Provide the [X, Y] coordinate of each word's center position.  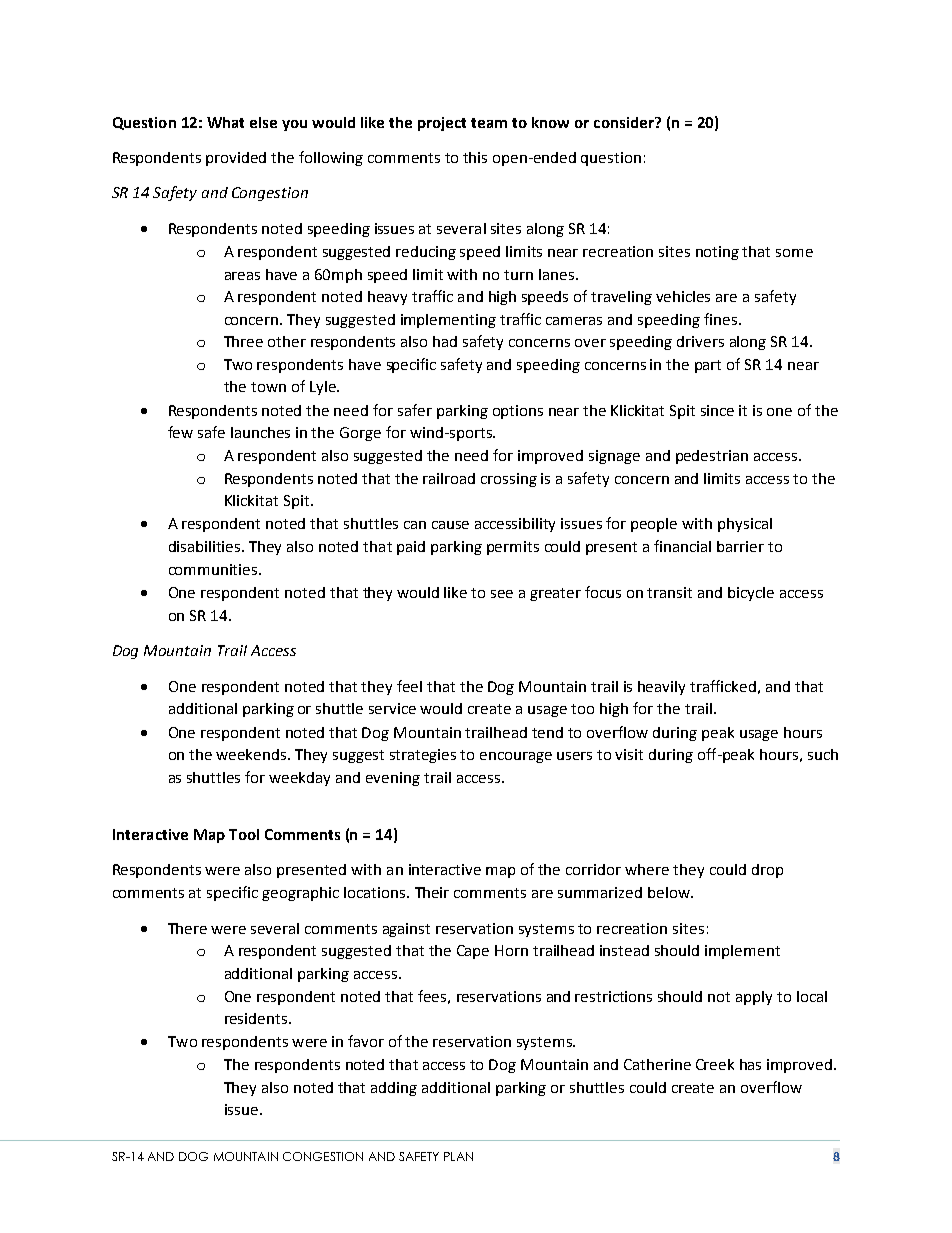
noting [717, 253]
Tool [244, 834]
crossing [509, 480]
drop [767, 871]
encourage [516, 757]
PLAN [458, 1156]
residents [257, 1018]
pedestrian [712, 457]
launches [260, 432]
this [475, 157]
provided [236, 159]
